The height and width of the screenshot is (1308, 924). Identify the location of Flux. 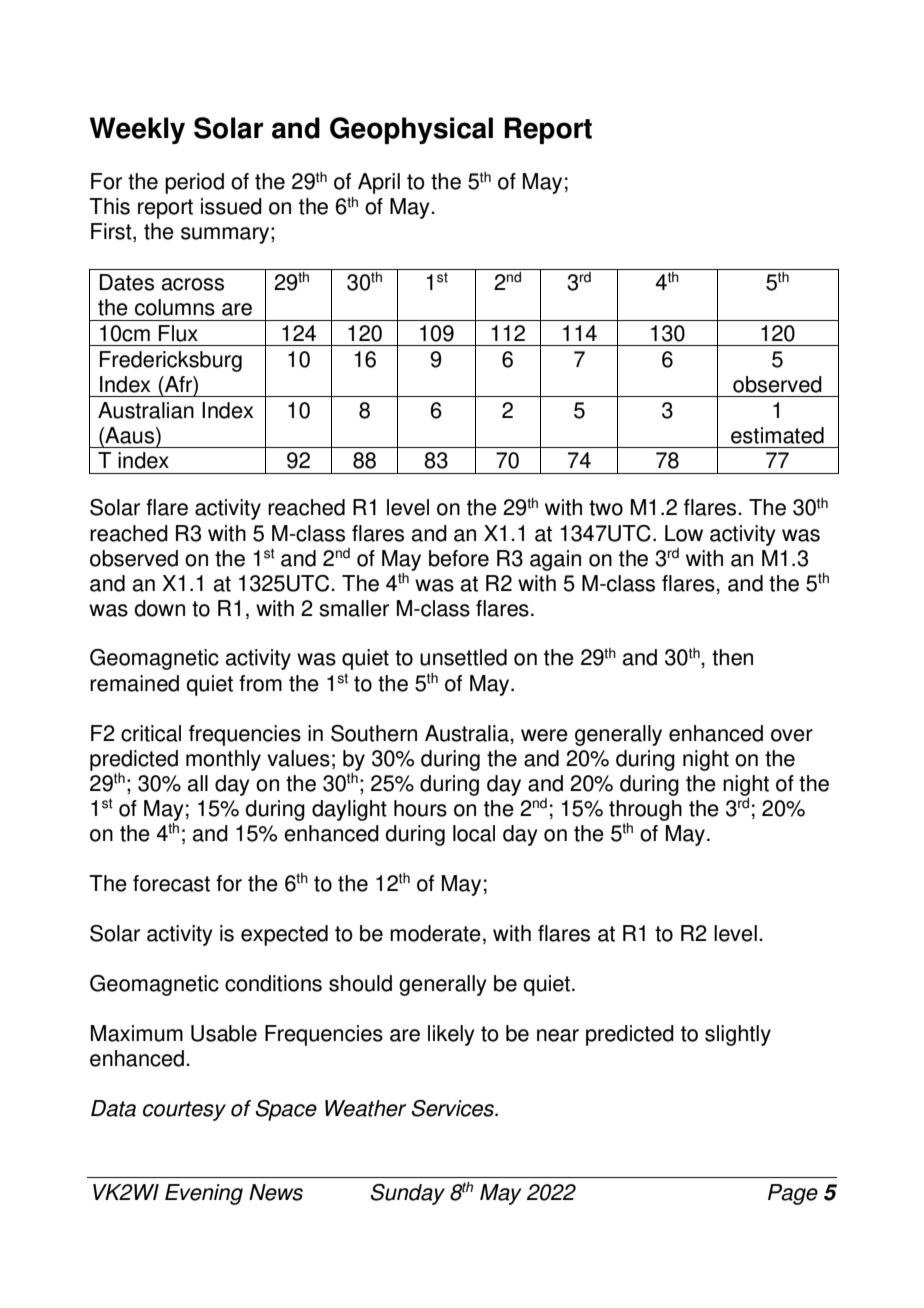
(178, 333).
